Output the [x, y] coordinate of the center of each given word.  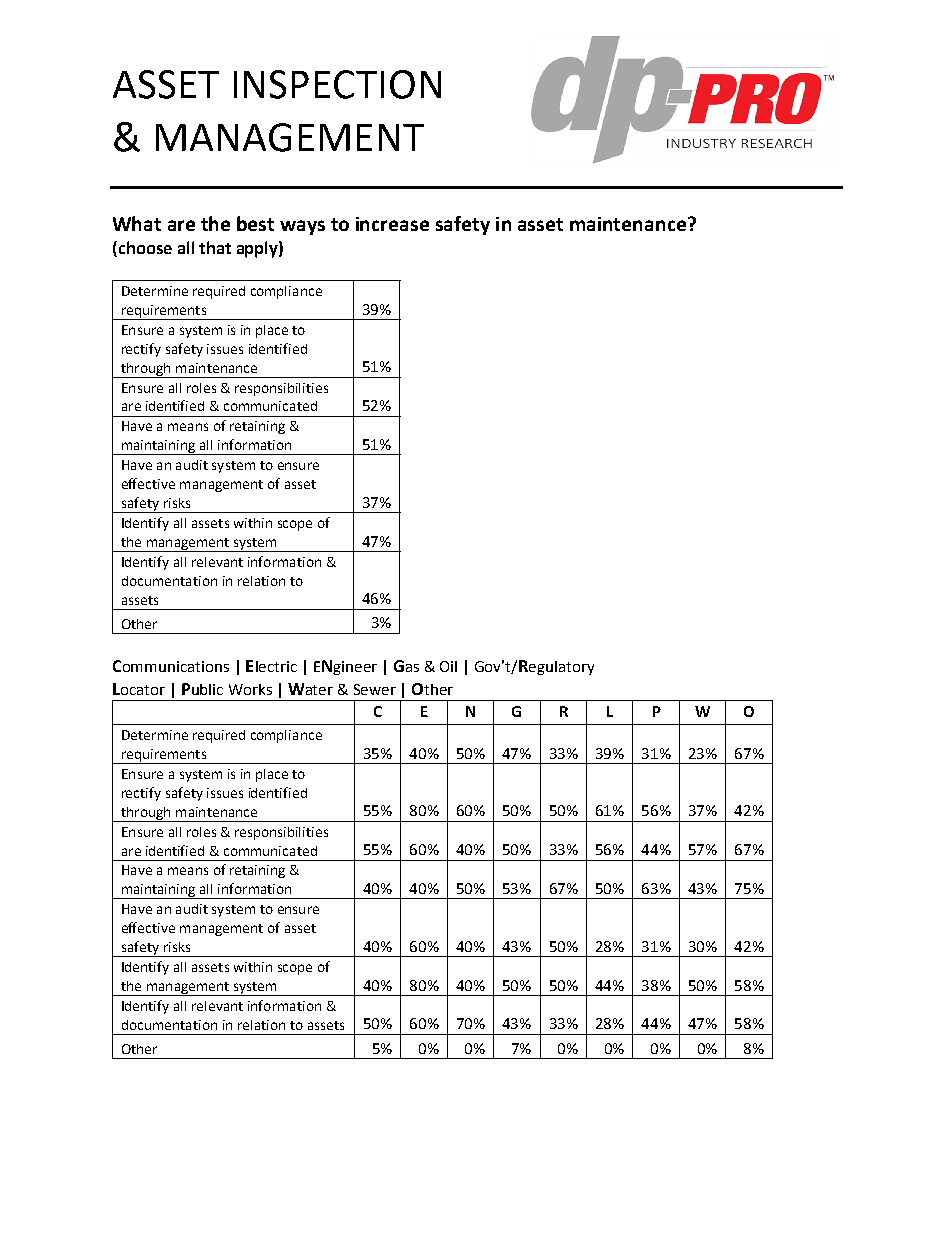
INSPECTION [337, 84]
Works [250, 689]
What [137, 223]
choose [144, 249]
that [215, 247]
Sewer [375, 689]
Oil [448, 666]
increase [392, 224]
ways [302, 227]
